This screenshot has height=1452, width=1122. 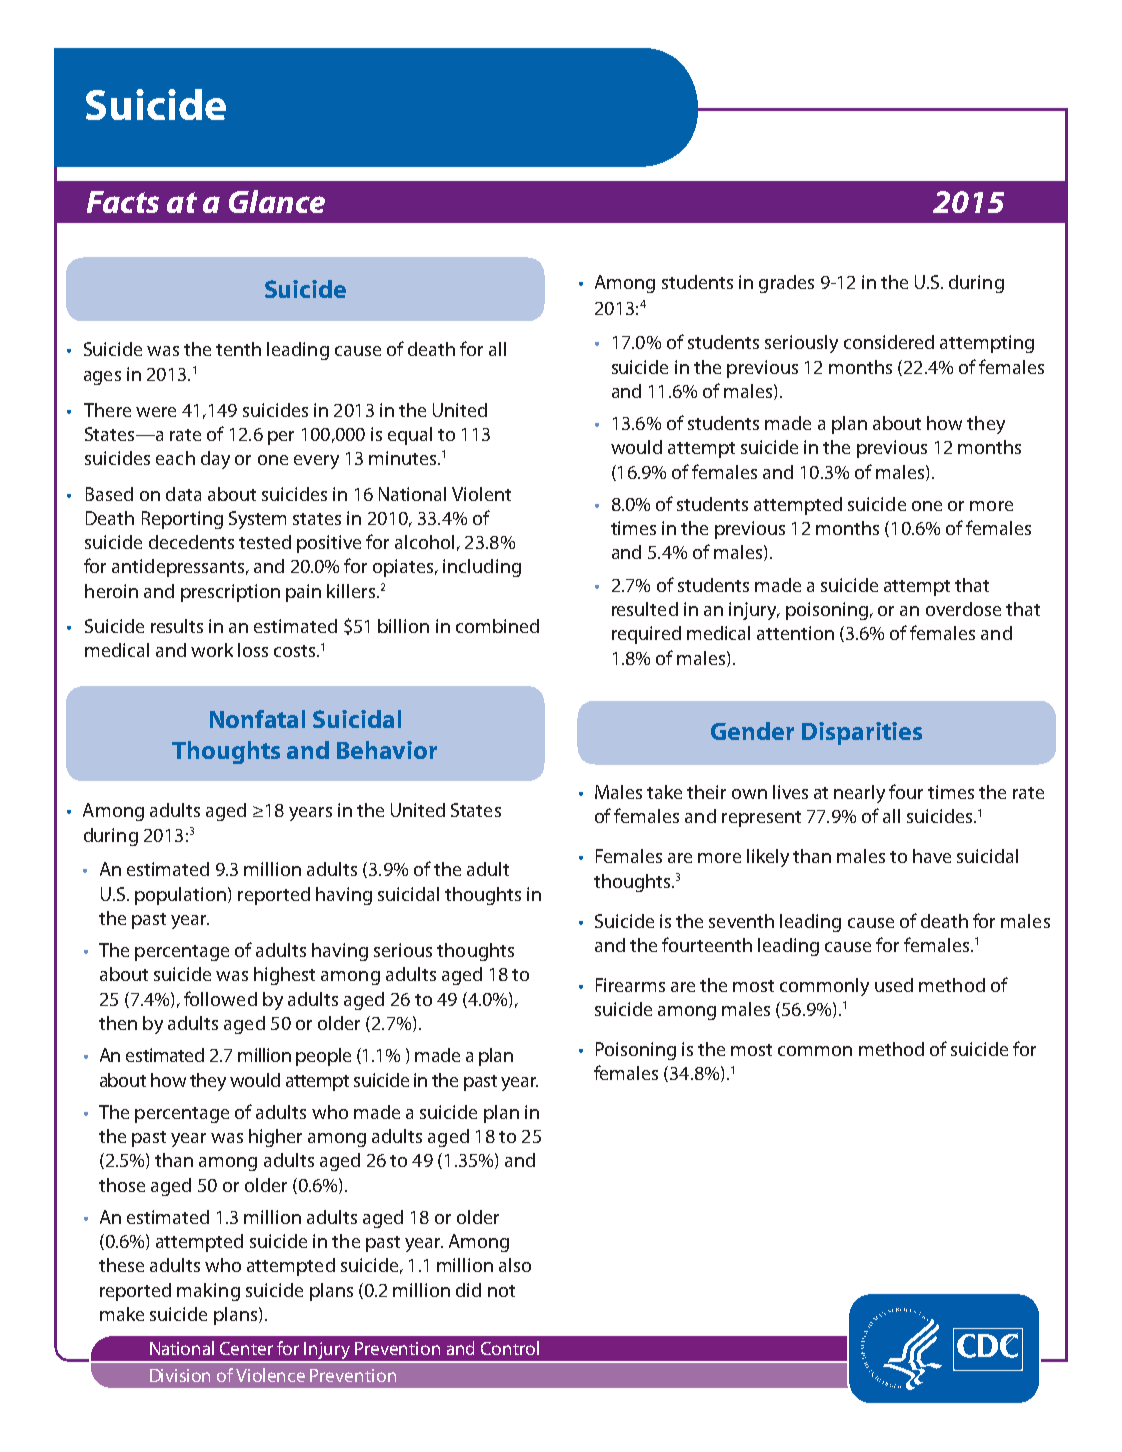 I want to click on Facts, so click(x=123, y=202).
